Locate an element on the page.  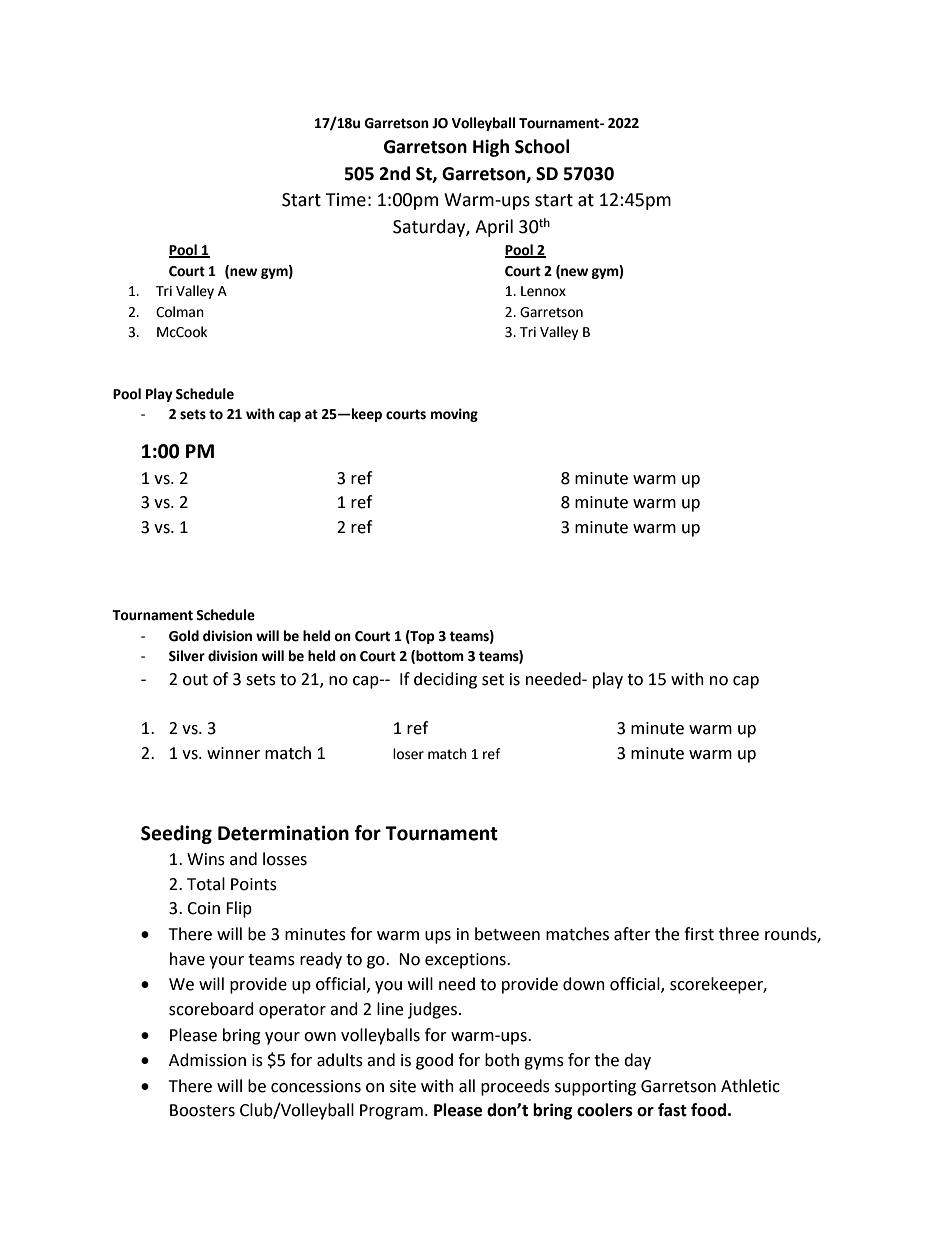
deciding is located at coordinates (445, 680).
